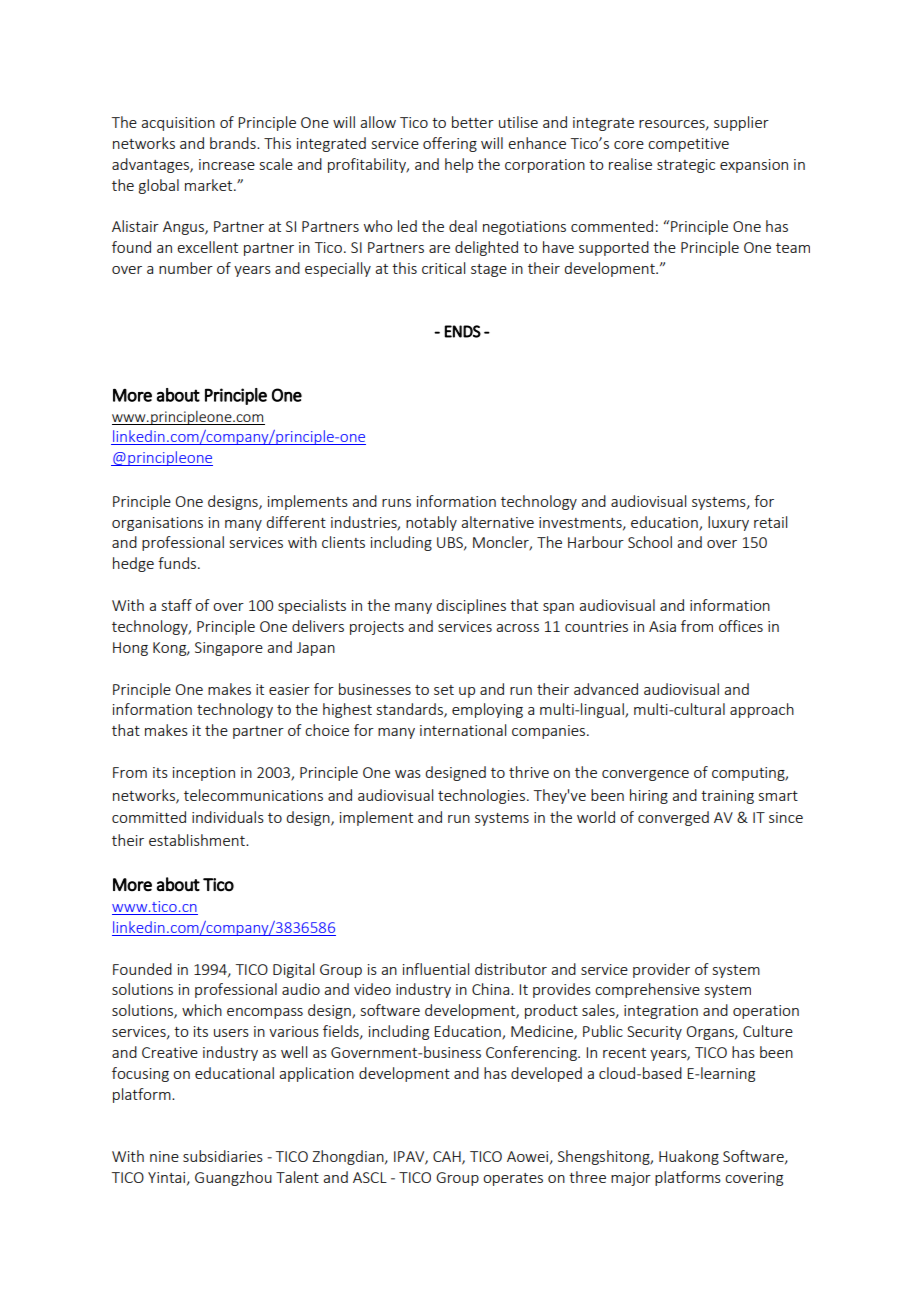  I want to click on help, so click(459, 165).
